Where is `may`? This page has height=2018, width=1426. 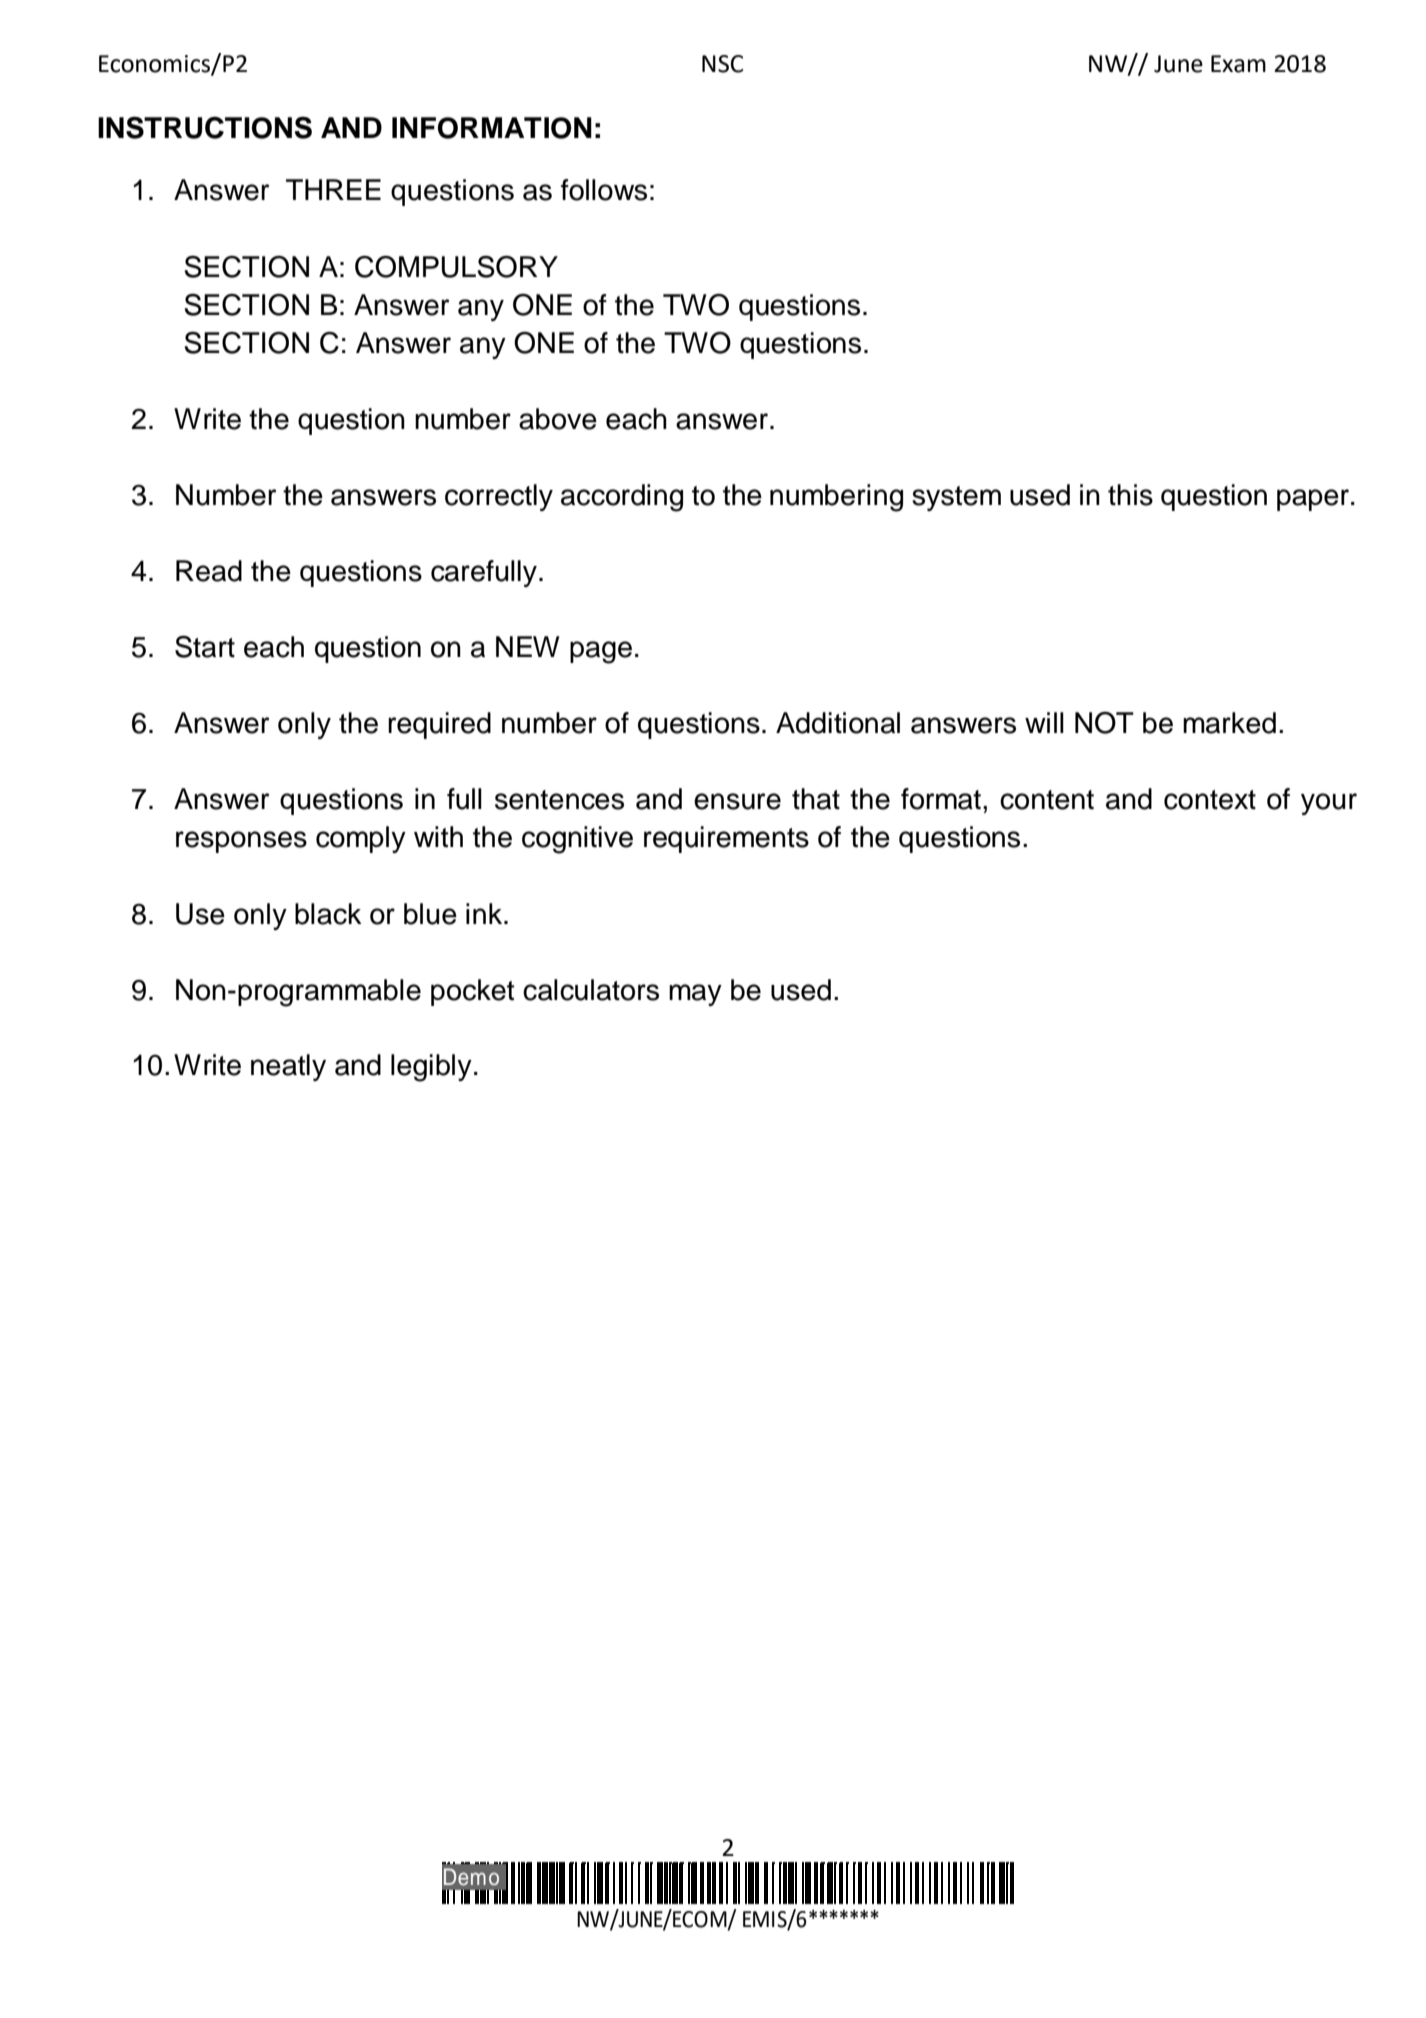 may is located at coordinates (695, 995).
